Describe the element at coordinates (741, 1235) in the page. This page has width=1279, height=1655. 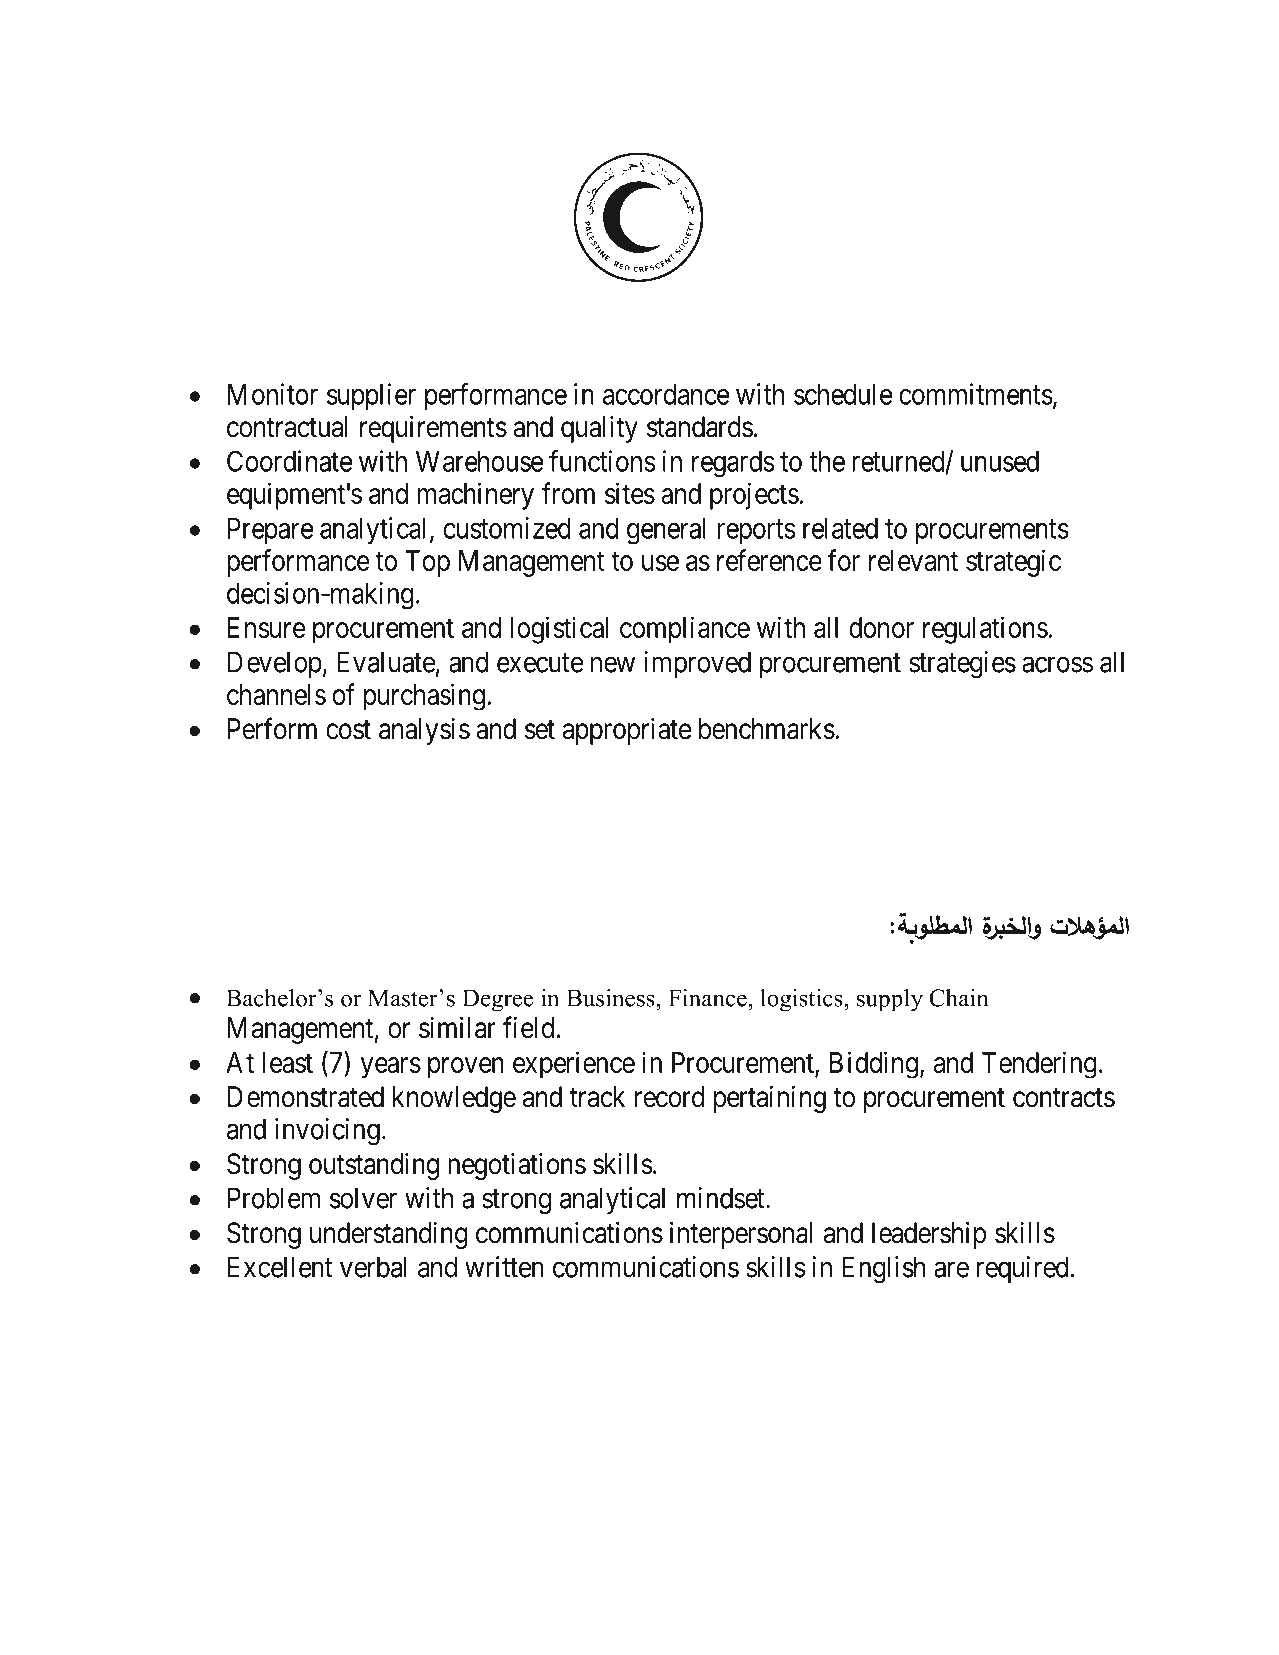
I see `interpersonal` at that location.
